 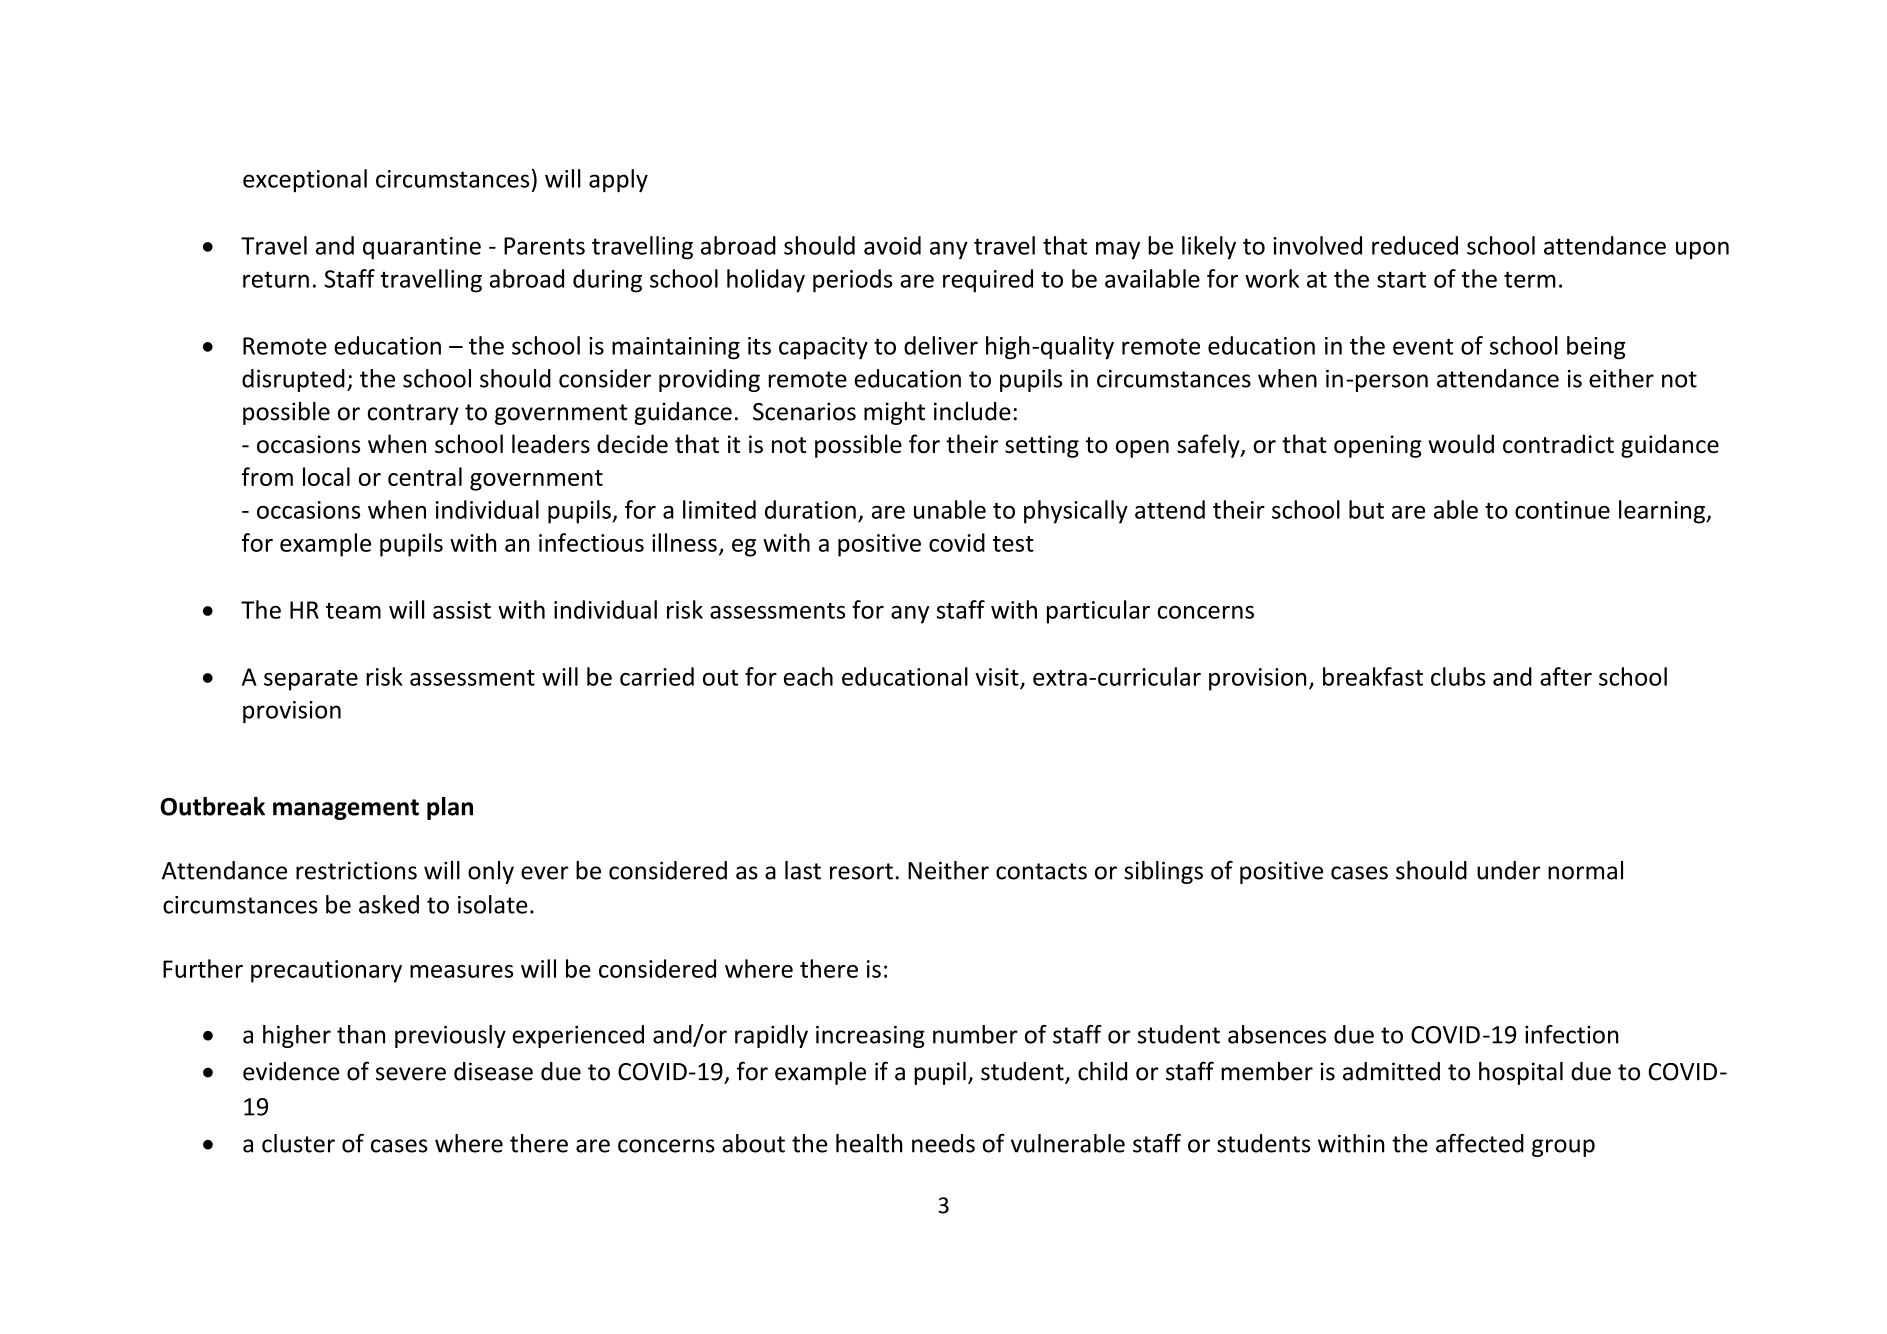 What do you see at coordinates (1415, 245) in the screenshot?
I see `reduced` at bounding box center [1415, 245].
